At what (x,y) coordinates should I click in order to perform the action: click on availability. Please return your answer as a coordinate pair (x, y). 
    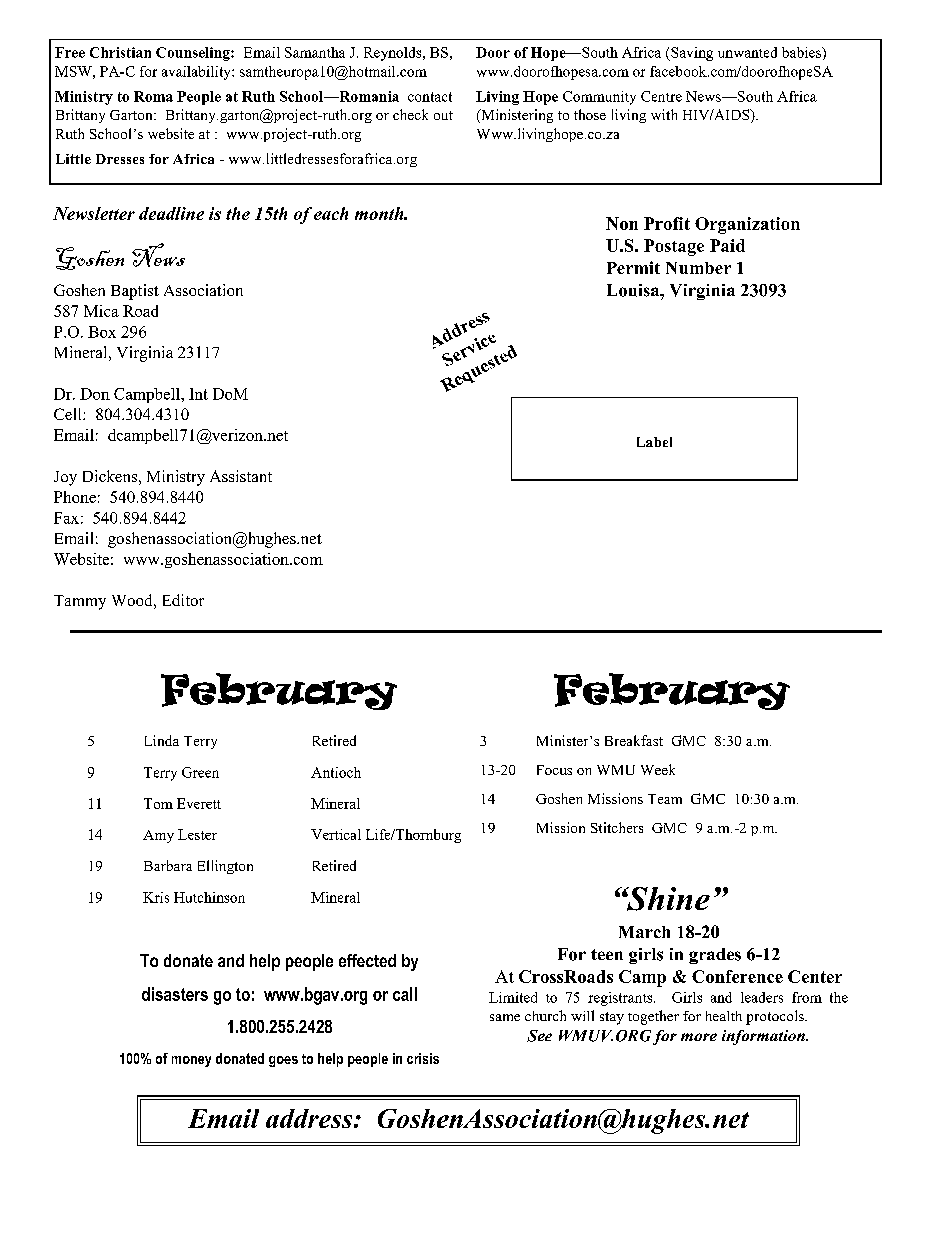
    Looking at the image, I should click on (197, 73).
